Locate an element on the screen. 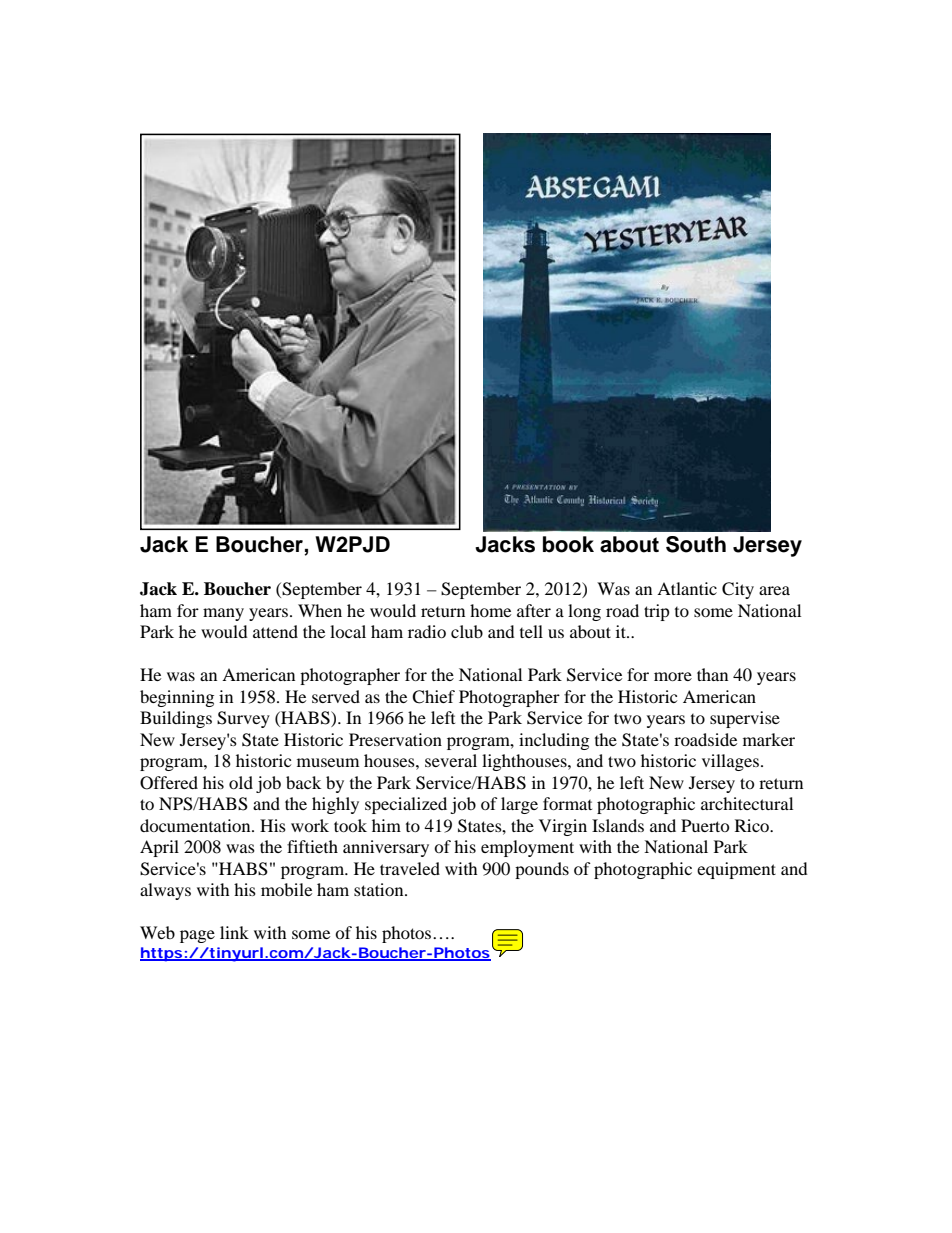 Image resolution: width=952 pixels, height=1233 pixels. Chief is located at coordinates (433, 697).
